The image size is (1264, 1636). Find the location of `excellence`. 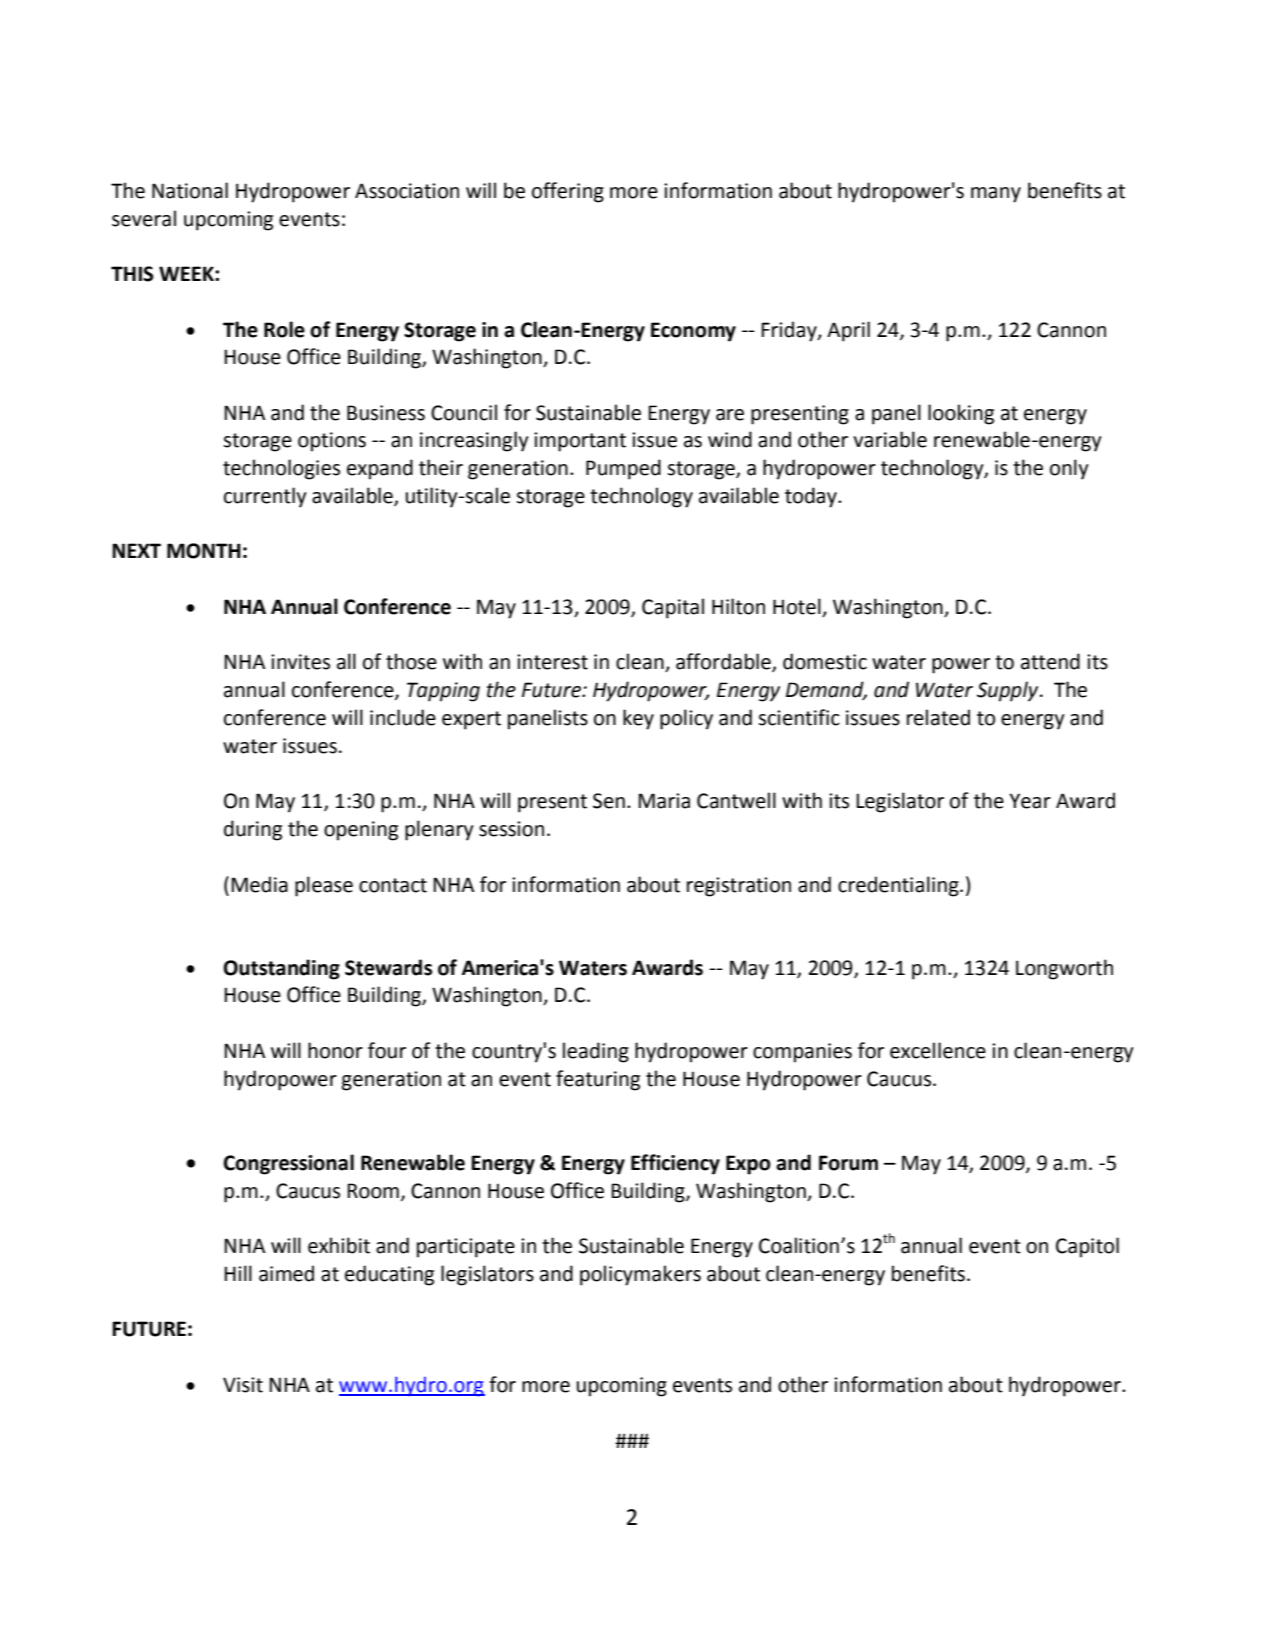

excellence is located at coordinates (938, 1050).
